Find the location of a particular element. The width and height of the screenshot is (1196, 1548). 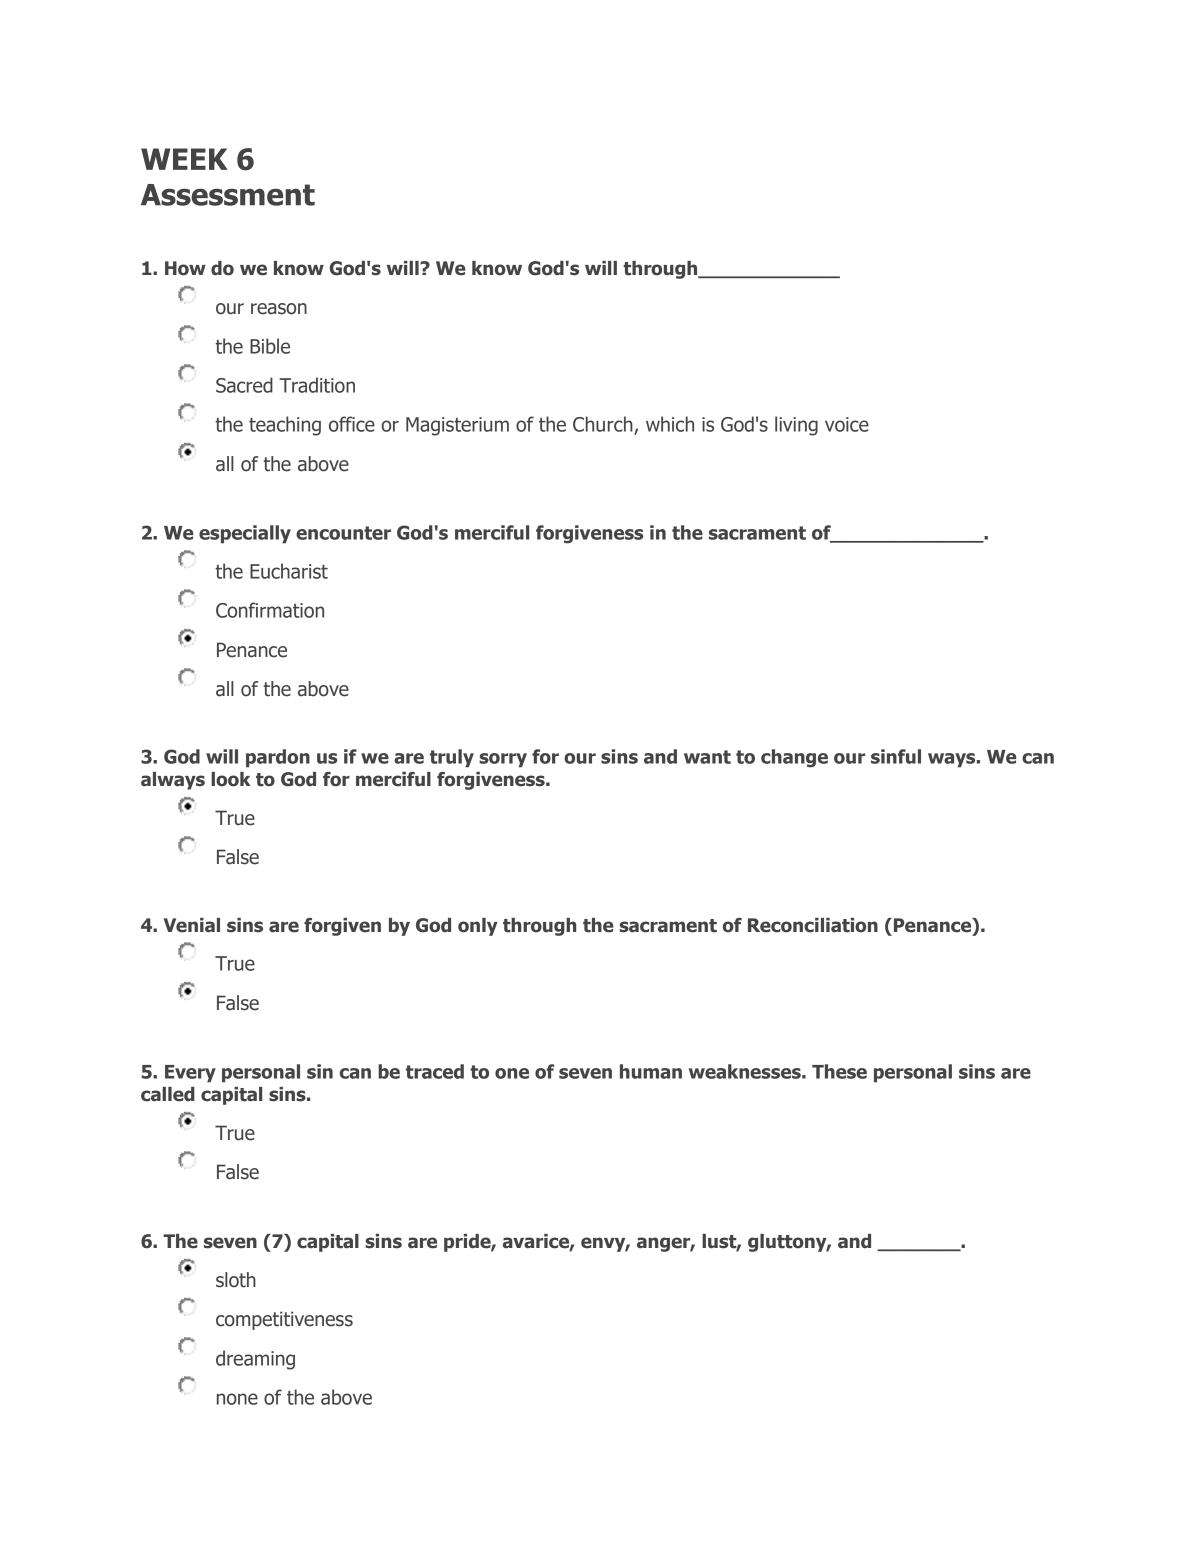

sorry is located at coordinates (503, 760).
